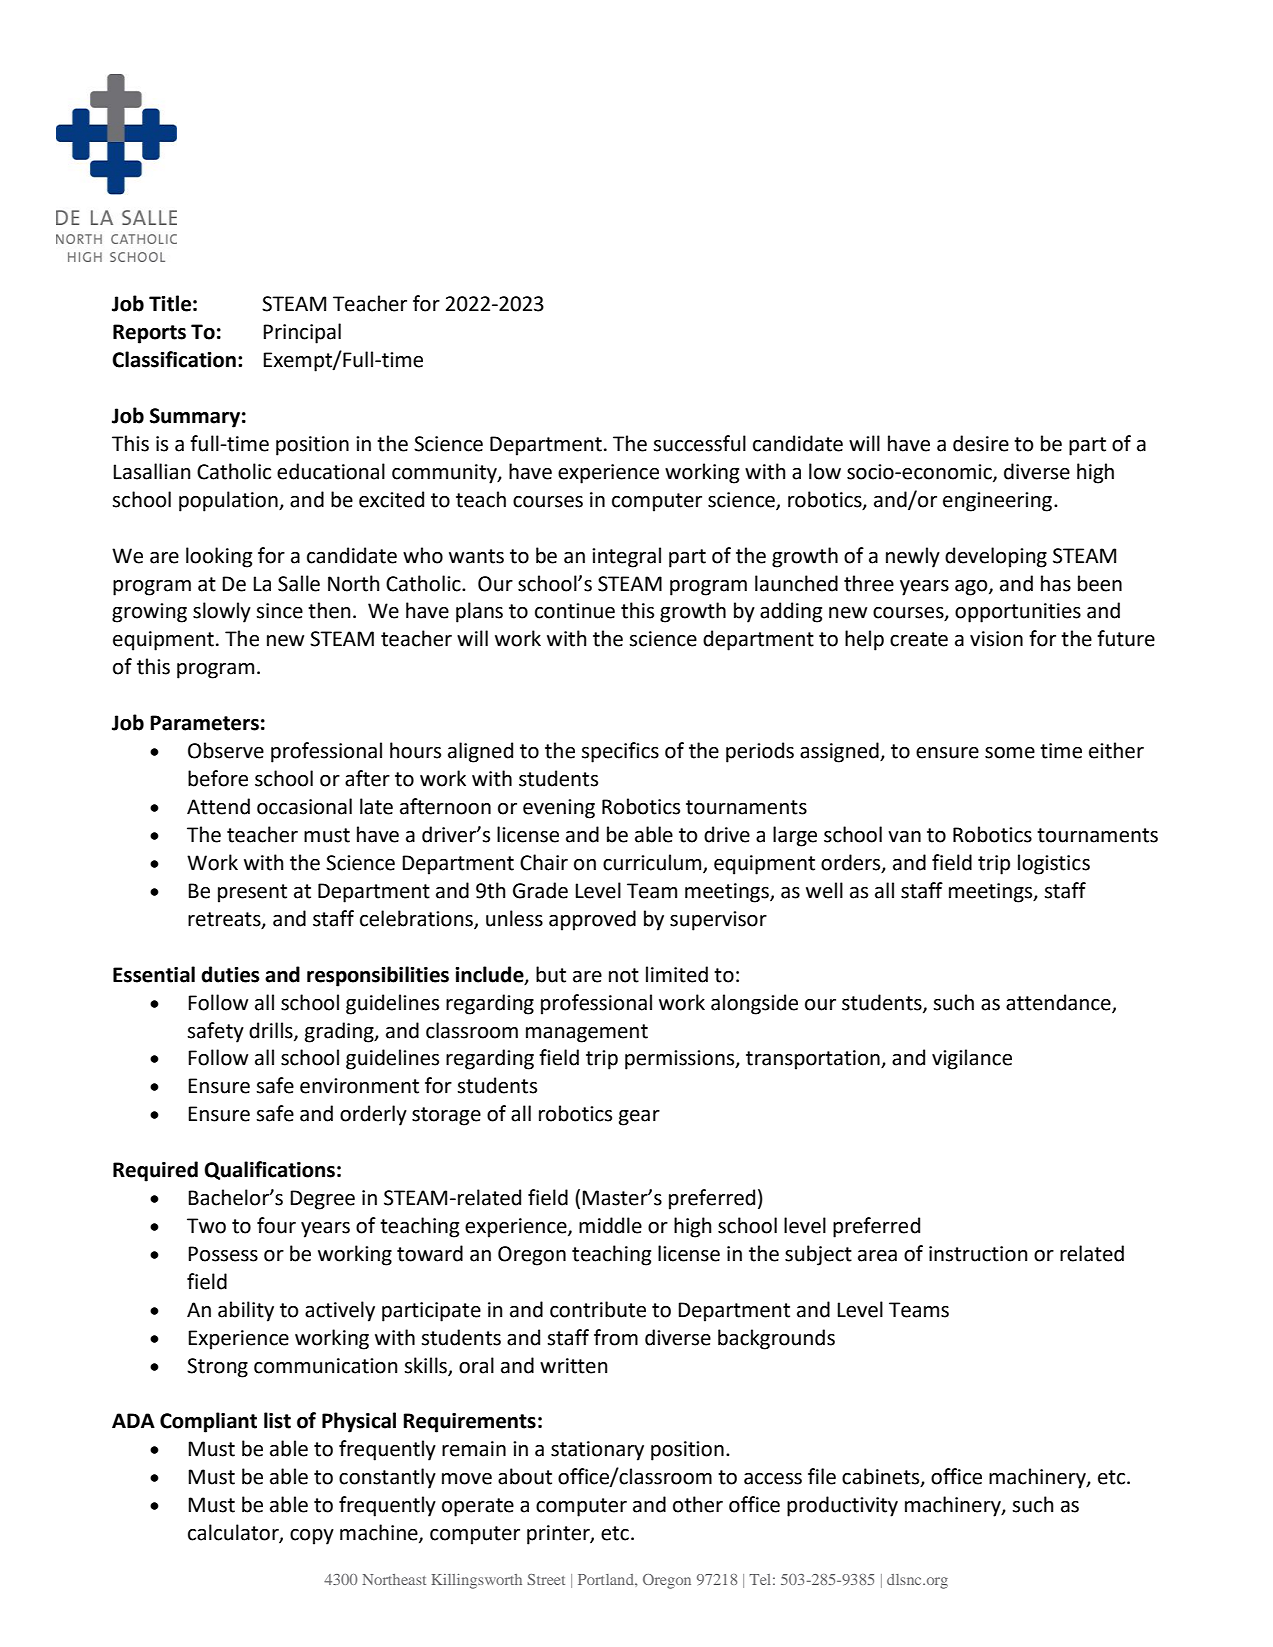 The height and width of the image is (1647, 1273). What do you see at coordinates (981, 443) in the image?
I see `desire` at bounding box center [981, 443].
